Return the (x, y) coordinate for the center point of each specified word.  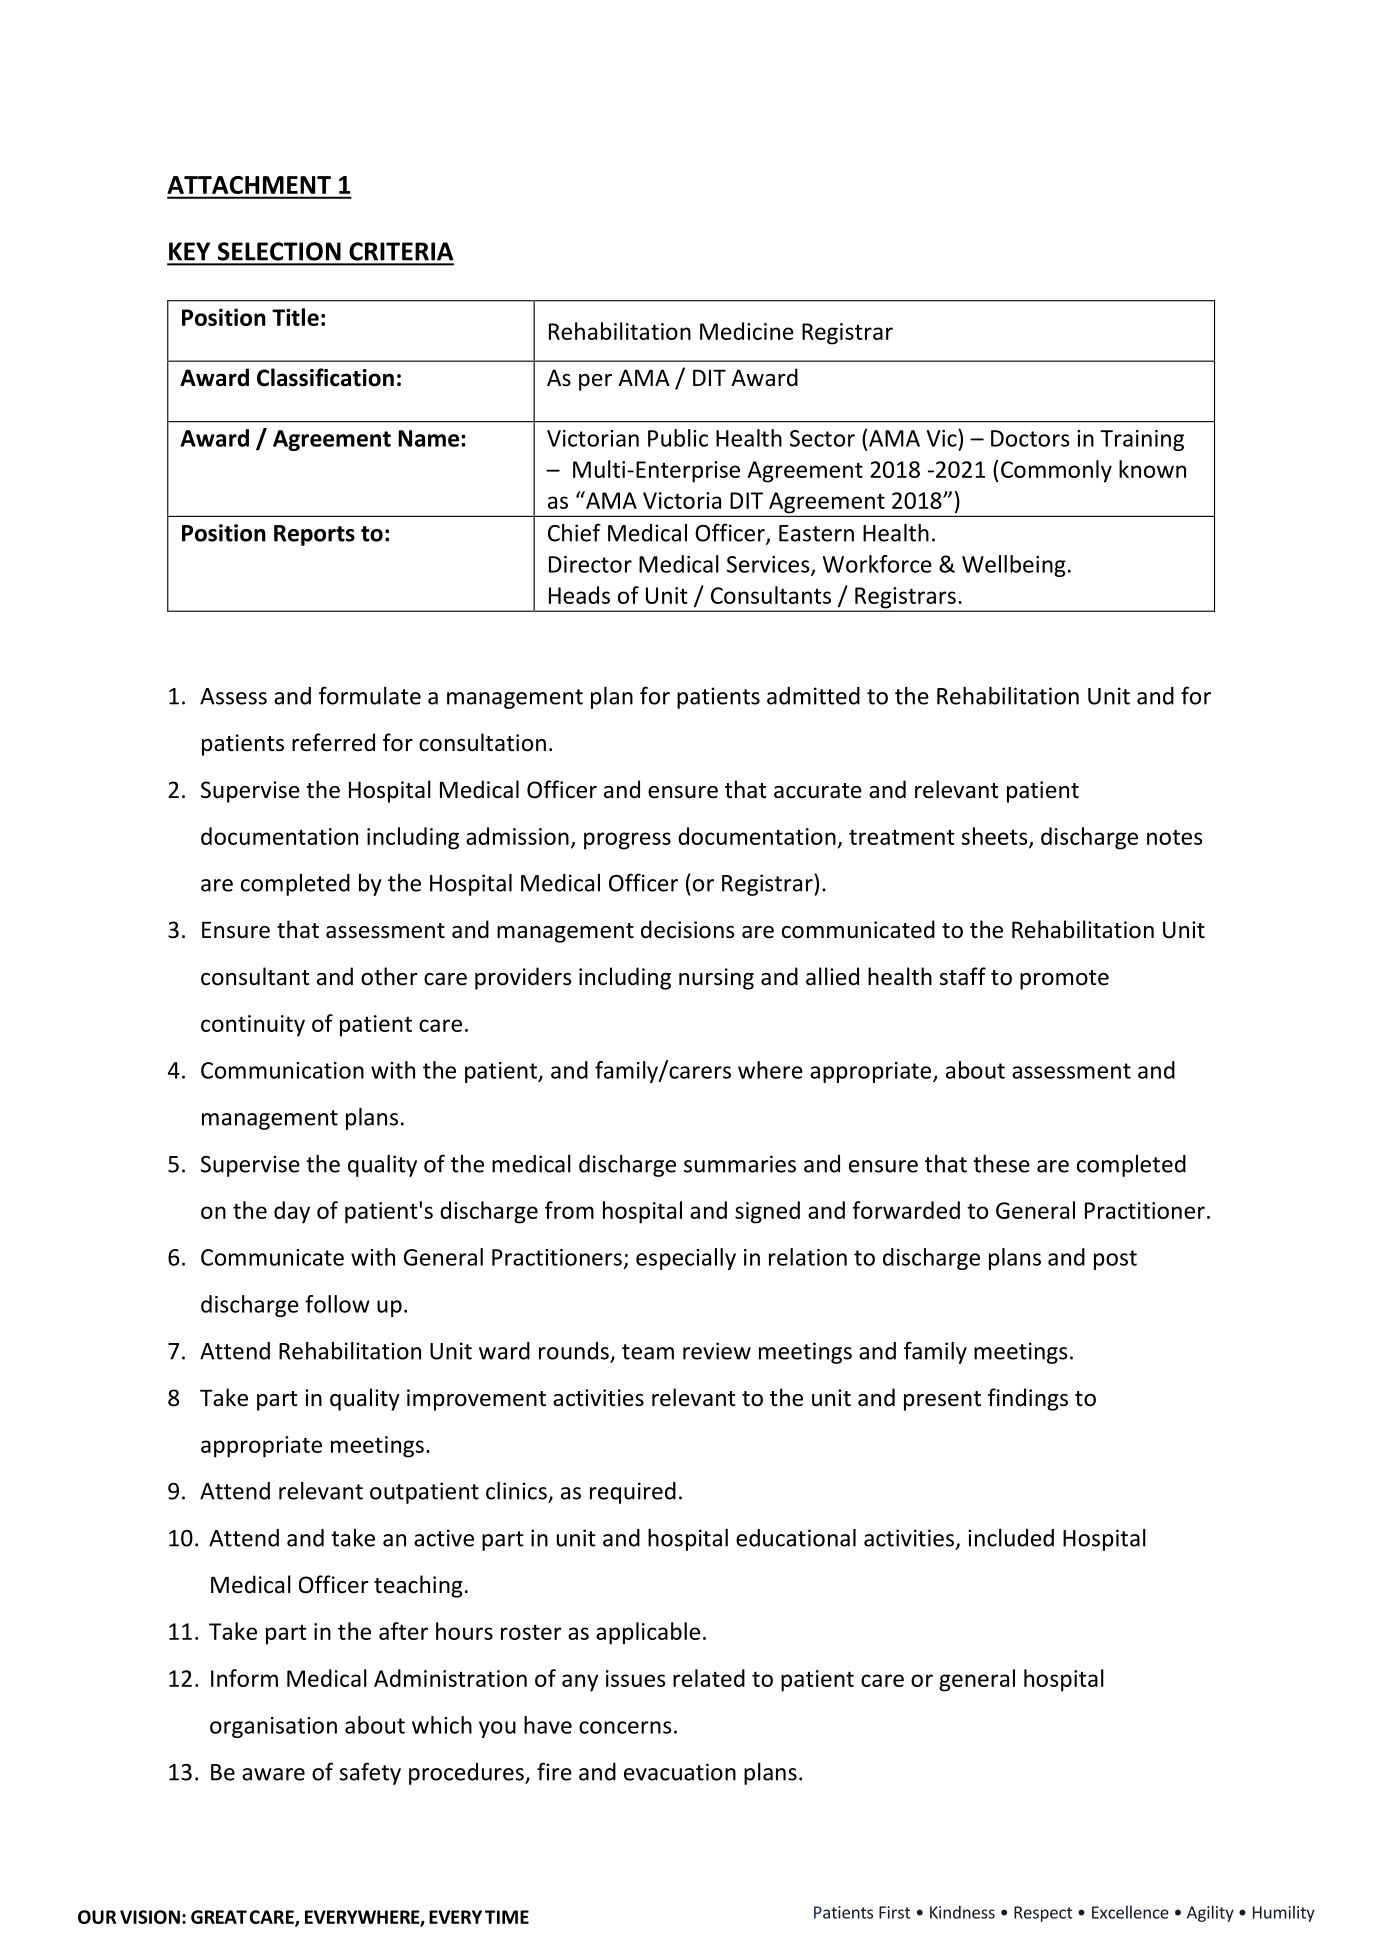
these (1001, 1164)
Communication (282, 1070)
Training (1142, 440)
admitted (813, 696)
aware (273, 1774)
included (1011, 1538)
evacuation (680, 1772)
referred (333, 742)
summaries (740, 1164)
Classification (325, 377)
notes (1175, 837)
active (444, 1538)
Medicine (747, 331)
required (633, 1493)
